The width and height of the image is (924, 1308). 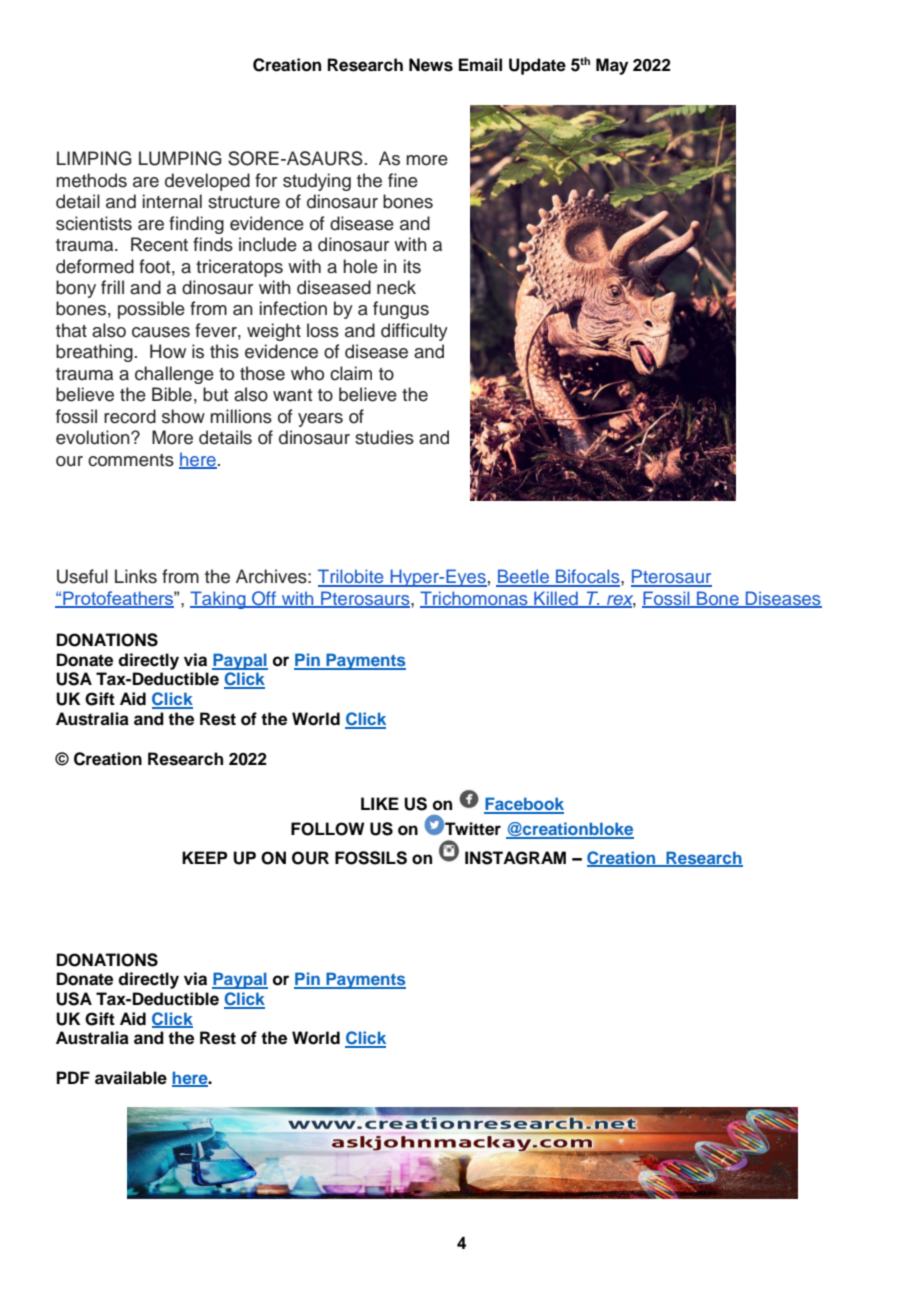 I want to click on Killed, so click(x=556, y=599).
